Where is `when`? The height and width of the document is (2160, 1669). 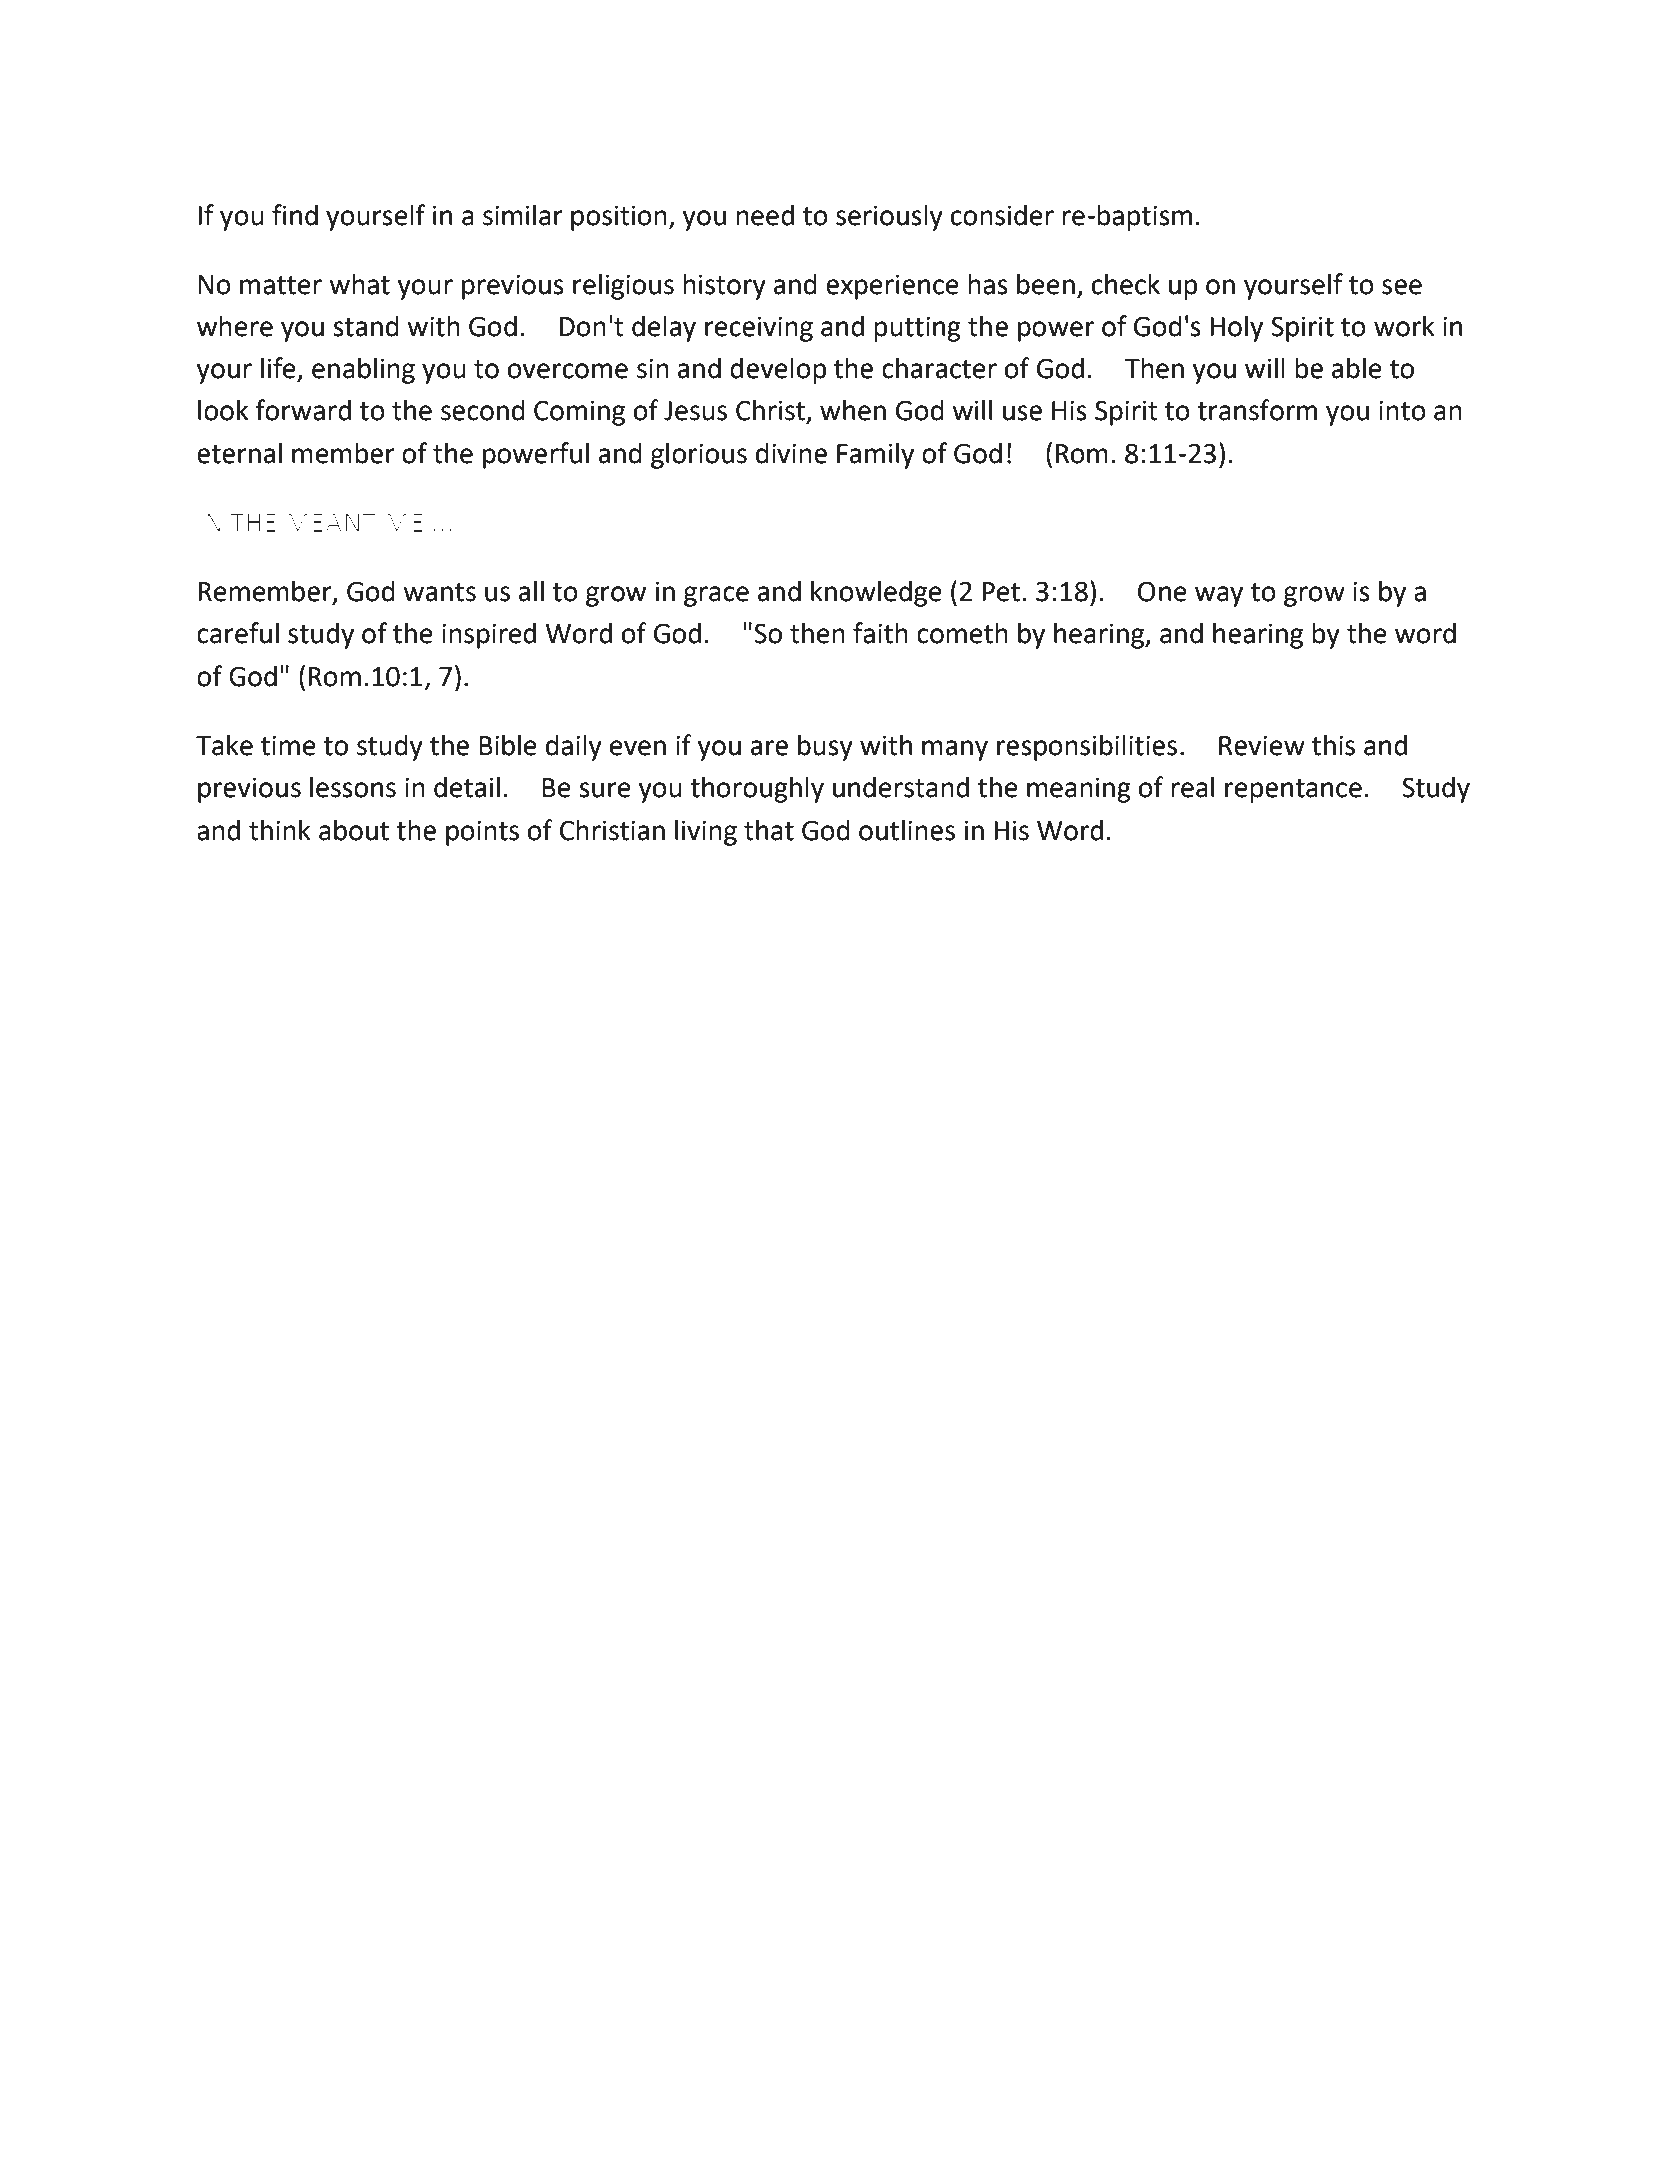 when is located at coordinates (853, 410).
